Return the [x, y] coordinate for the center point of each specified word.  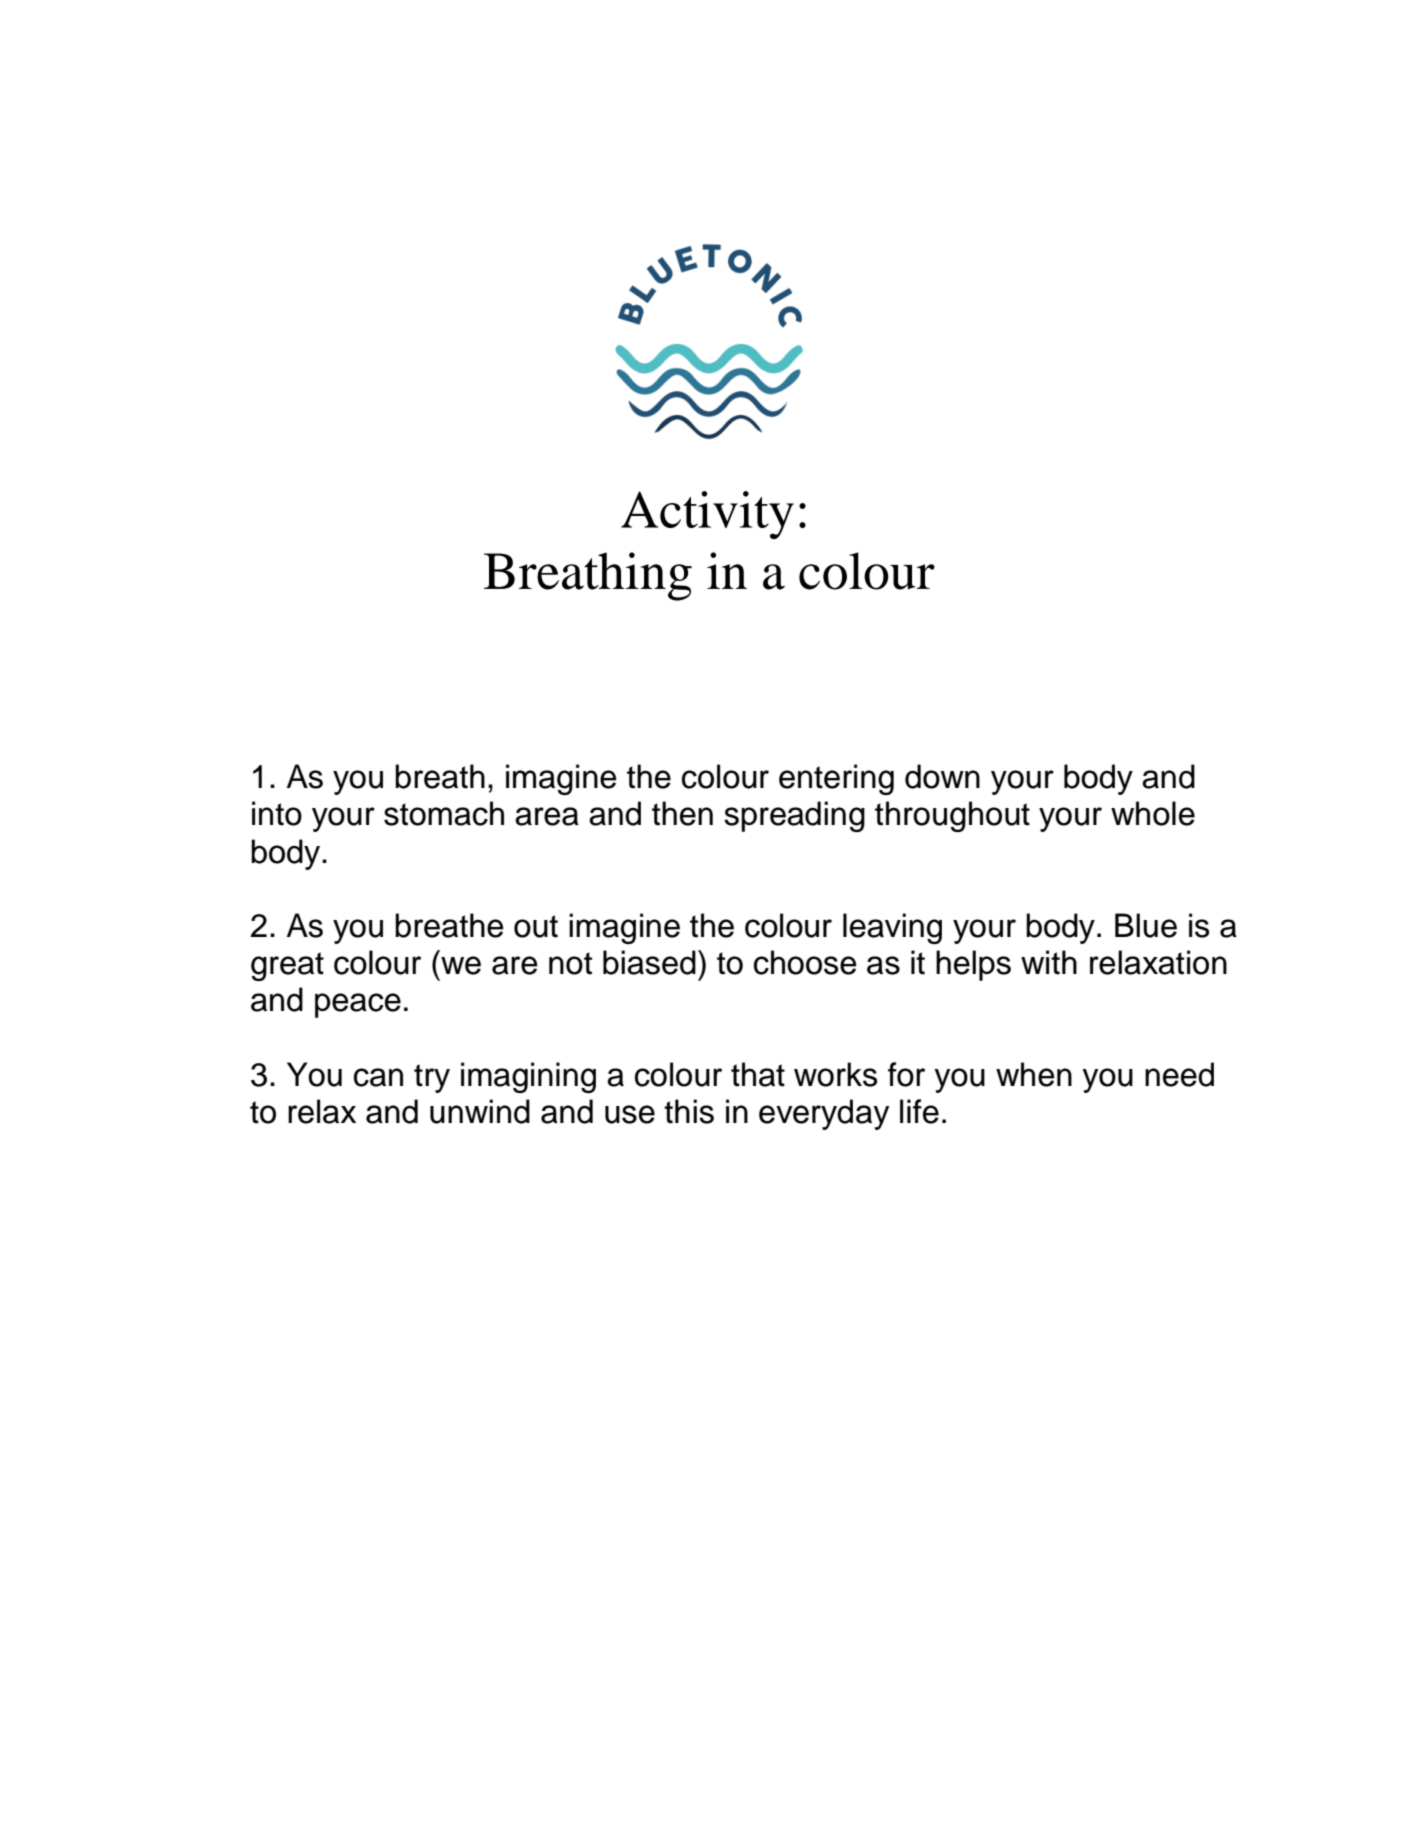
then [682, 813]
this [689, 1111]
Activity [707, 515]
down [942, 776]
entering [836, 779]
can [378, 1077]
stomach [444, 813]
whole [1153, 813]
